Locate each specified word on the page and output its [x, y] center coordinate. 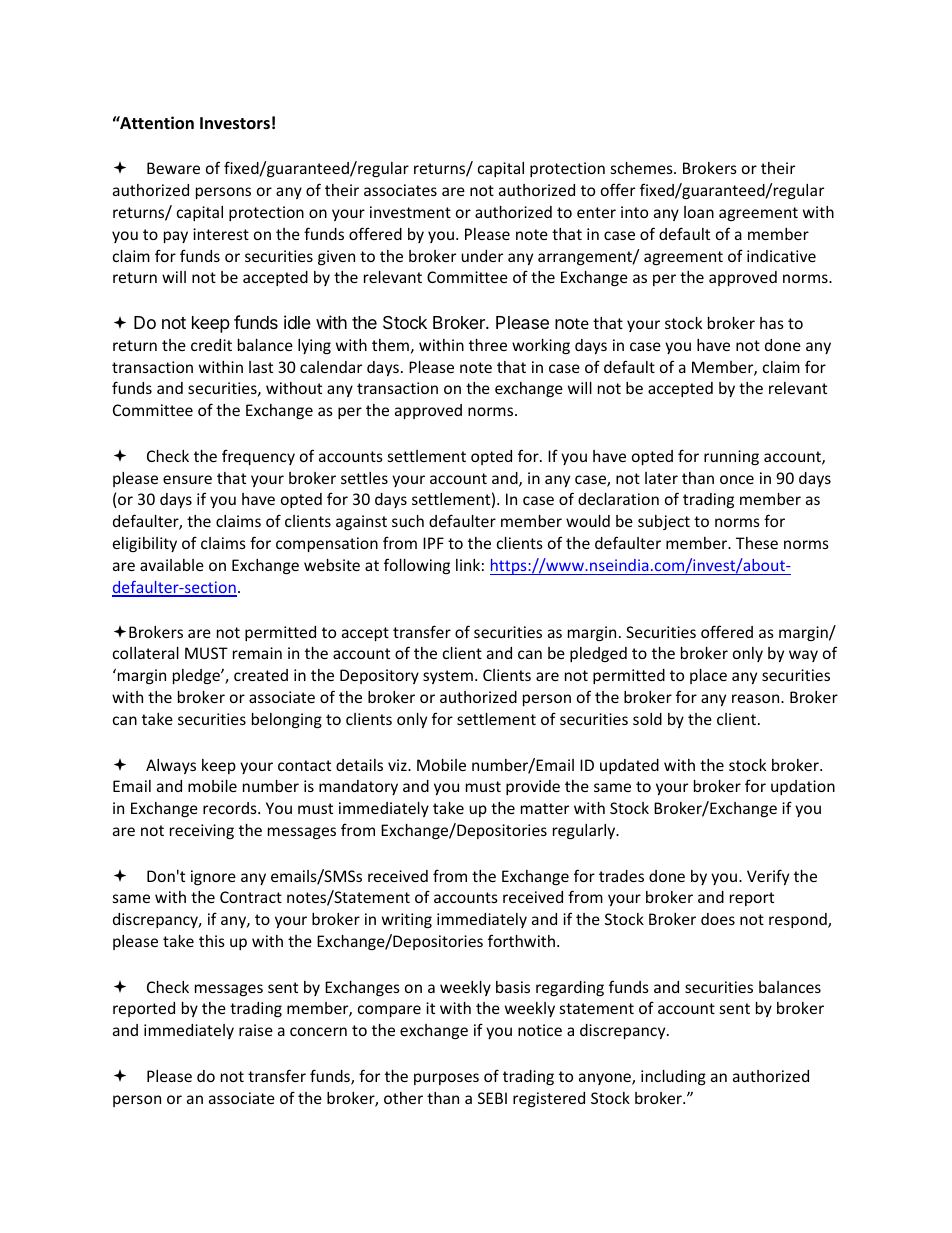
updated [629, 766]
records [231, 808]
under [482, 256]
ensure [187, 479]
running [731, 457]
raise [256, 1030]
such [408, 521]
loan [699, 212]
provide [533, 787]
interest [221, 234]
